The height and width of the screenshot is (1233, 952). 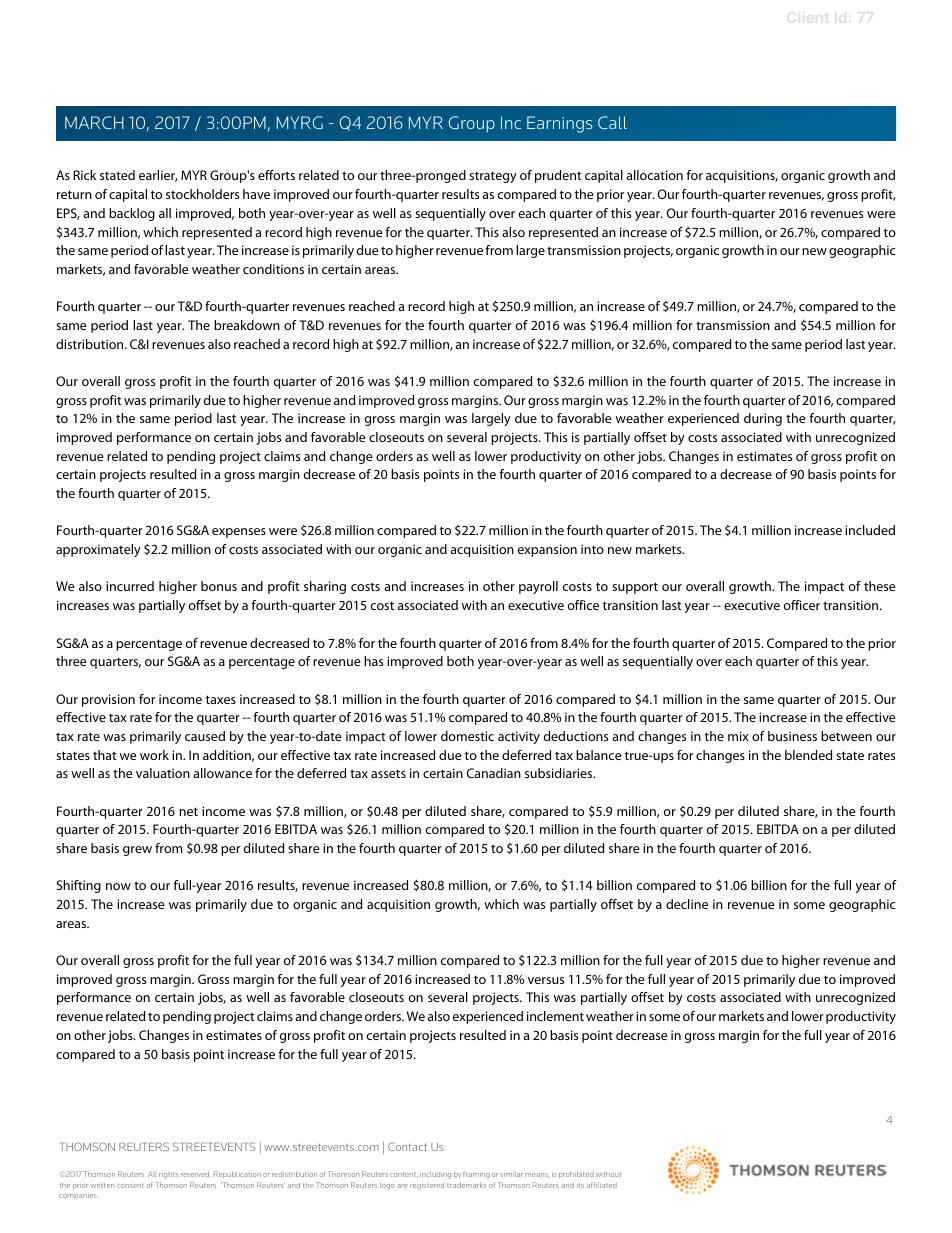 What do you see at coordinates (168, 1175) in the screenshot?
I see `rights` at bounding box center [168, 1175].
